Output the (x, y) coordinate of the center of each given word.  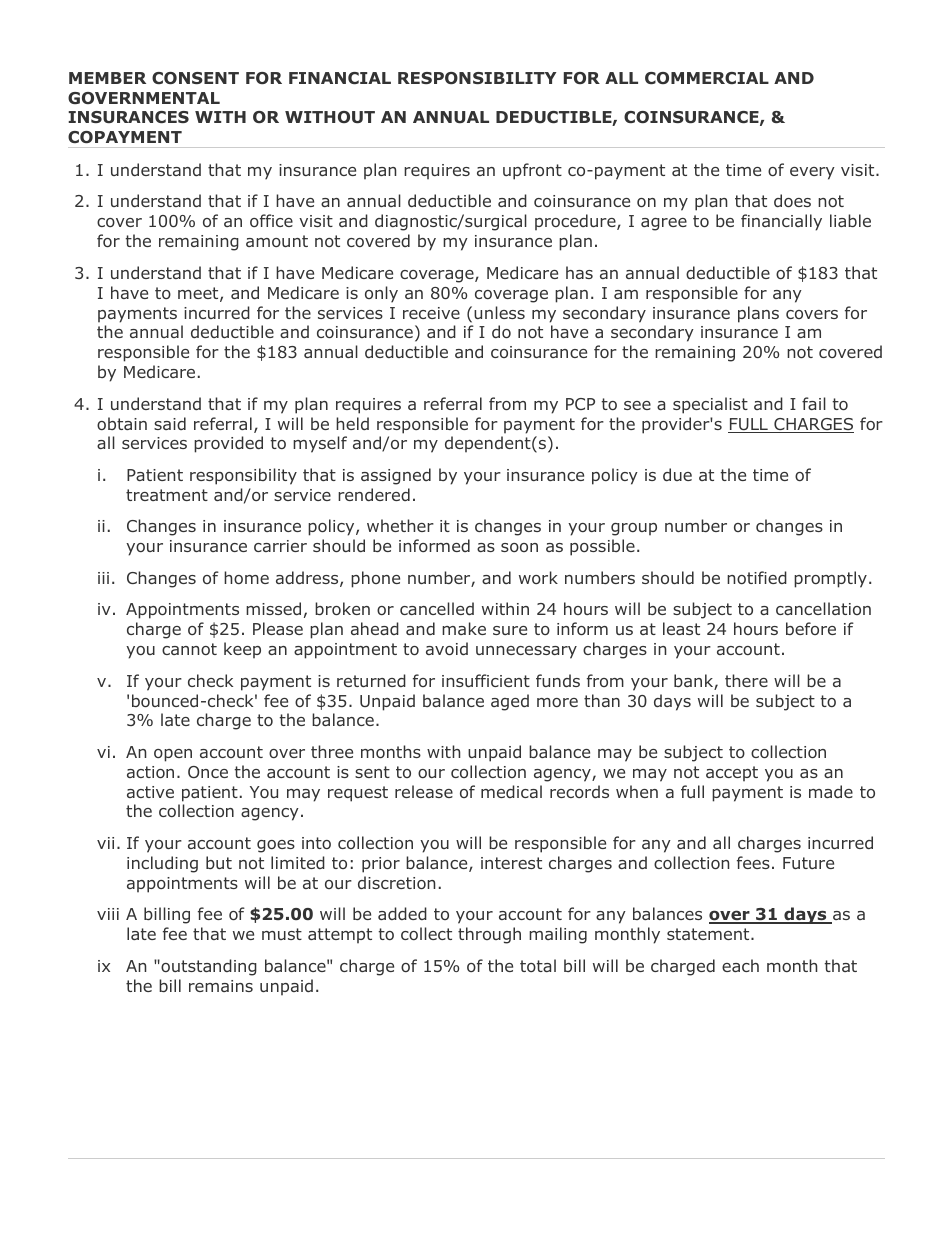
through (489, 935)
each (740, 965)
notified (757, 577)
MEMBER (107, 78)
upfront (532, 171)
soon (519, 547)
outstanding (208, 967)
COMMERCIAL (707, 78)
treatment (167, 495)
